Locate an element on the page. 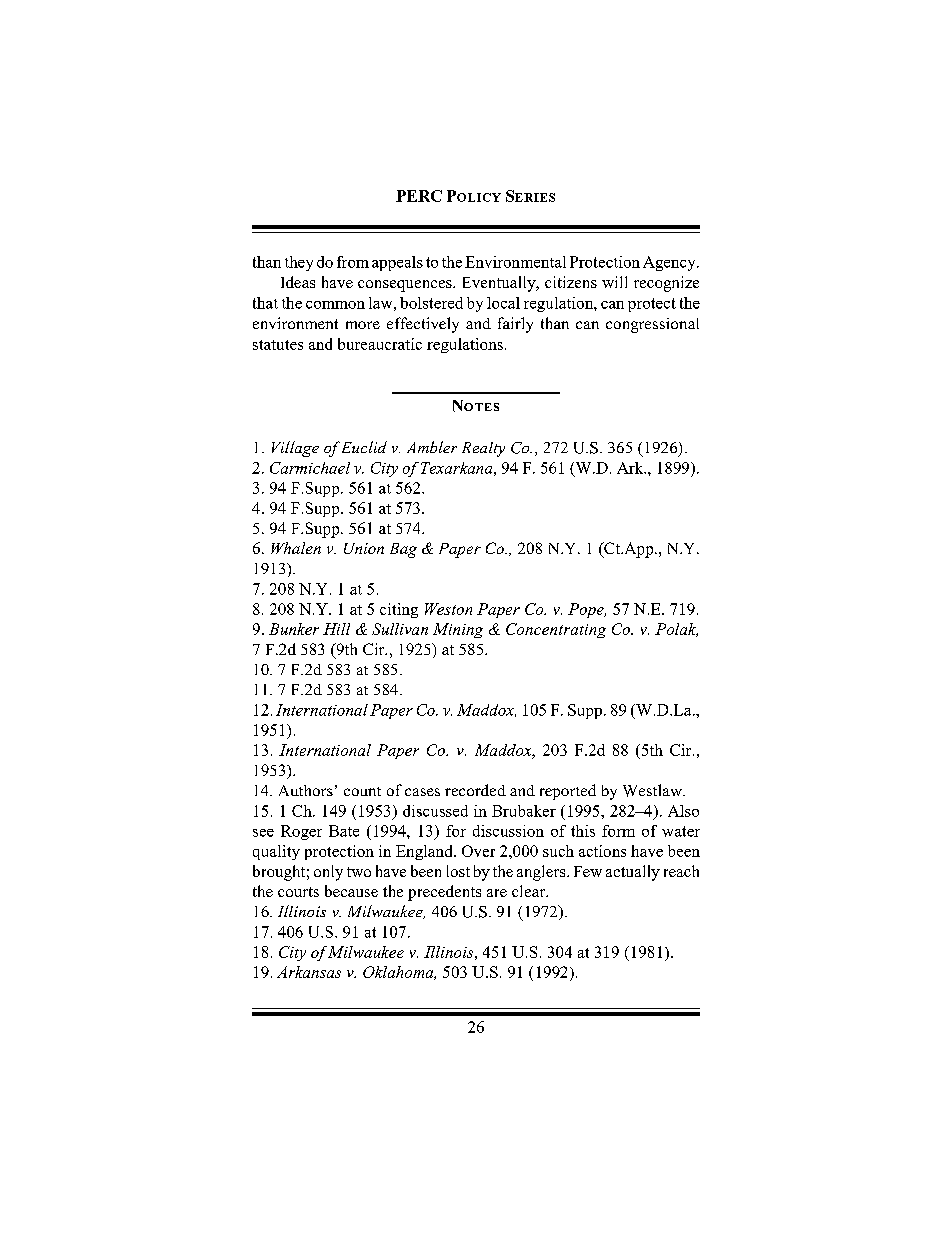 This page has height=1233, width=952. are is located at coordinates (497, 893).
